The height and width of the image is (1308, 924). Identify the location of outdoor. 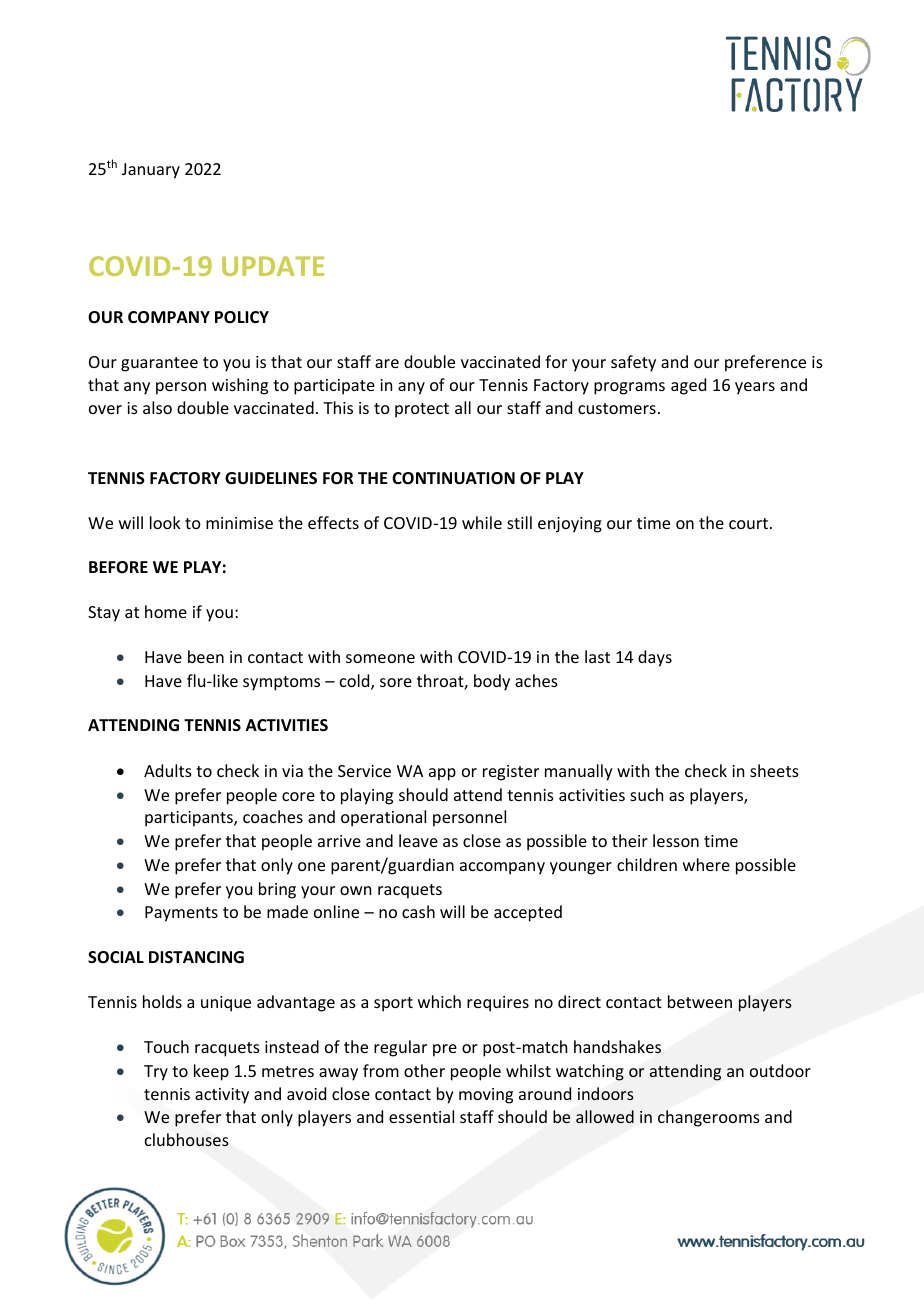
(780, 1070).
